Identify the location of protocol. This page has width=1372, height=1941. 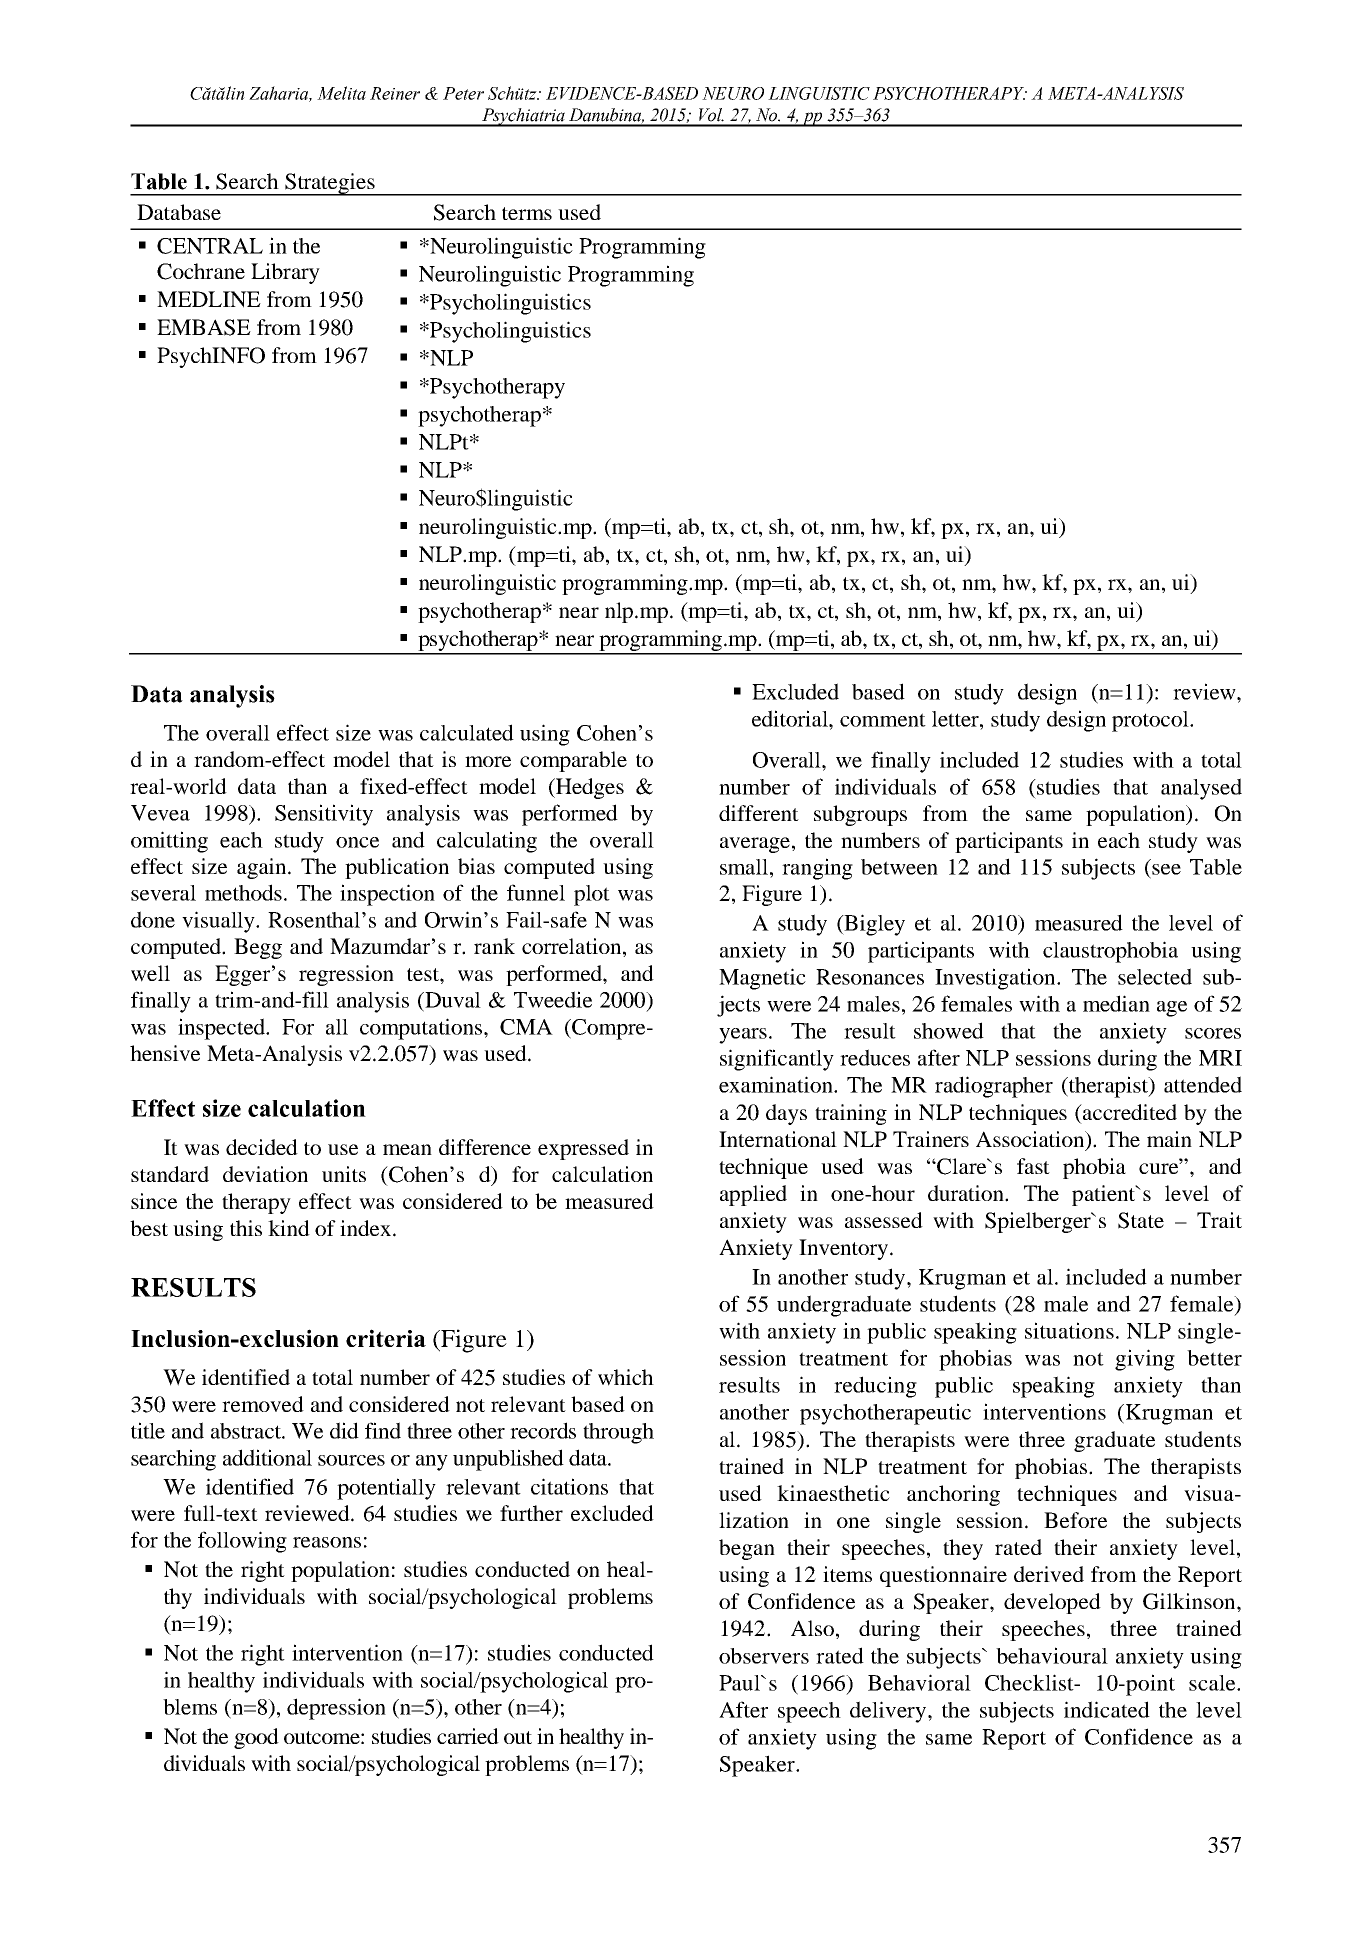
(1151, 721).
